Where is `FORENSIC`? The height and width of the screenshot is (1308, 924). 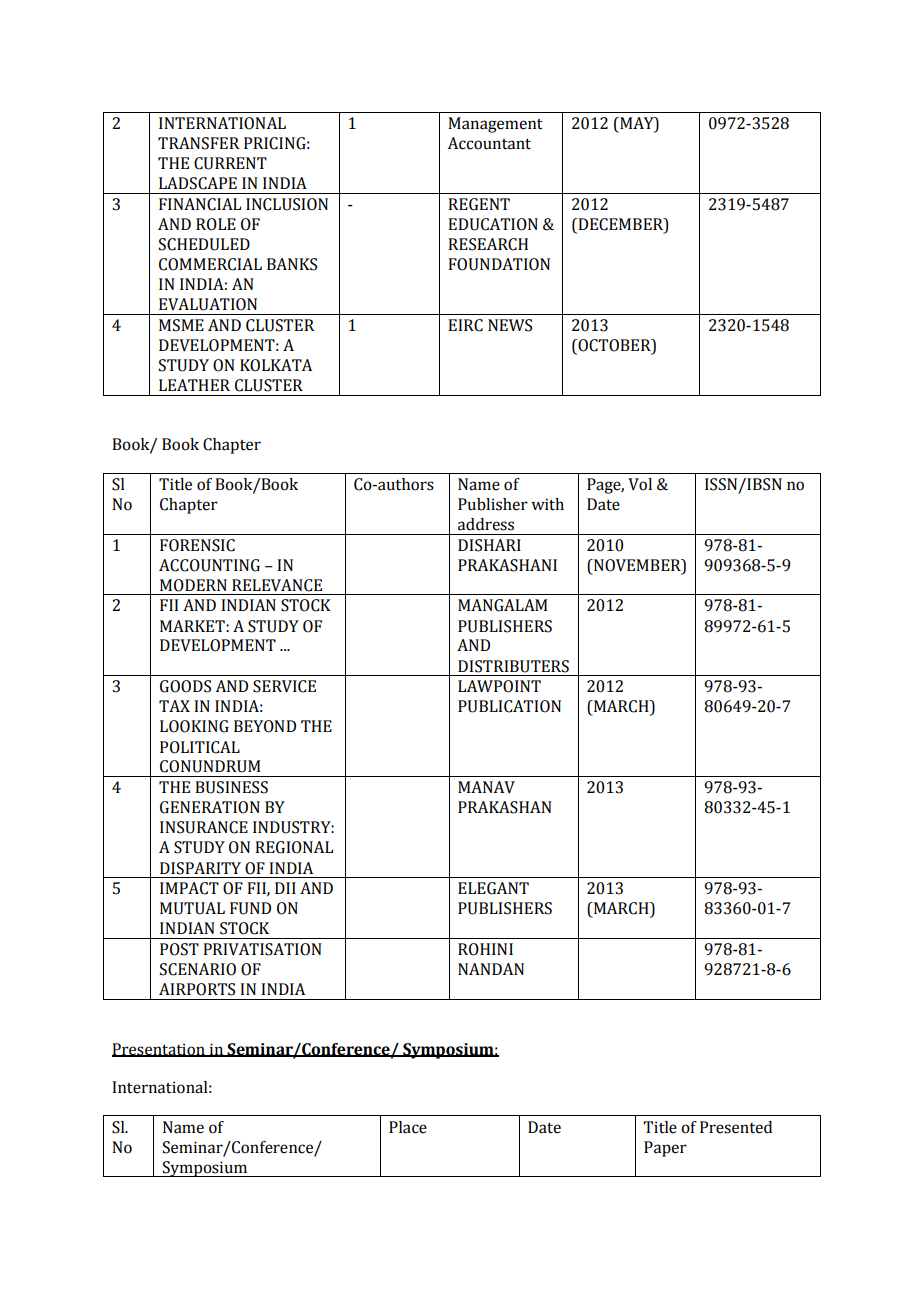 FORENSIC is located at coordinates (197, 545).
